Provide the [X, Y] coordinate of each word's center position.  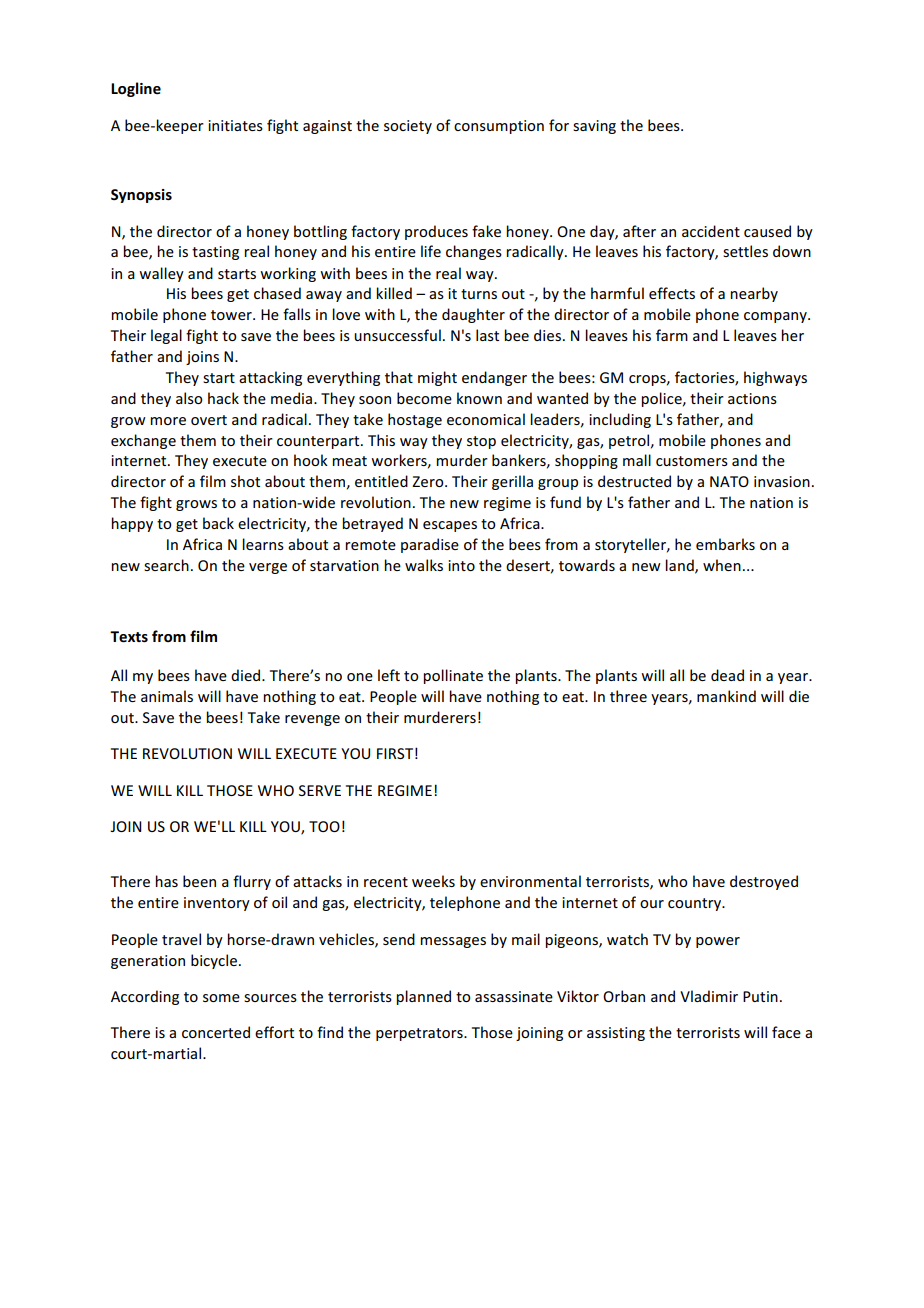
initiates [235, 125]
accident [711, 231]
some [221, 998]
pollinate [453, 676]
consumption [499, 127]
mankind [726, 696]
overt [209, 420]
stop [481, 442]
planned [423, 997]
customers [692, 461]
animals [167, 696]
